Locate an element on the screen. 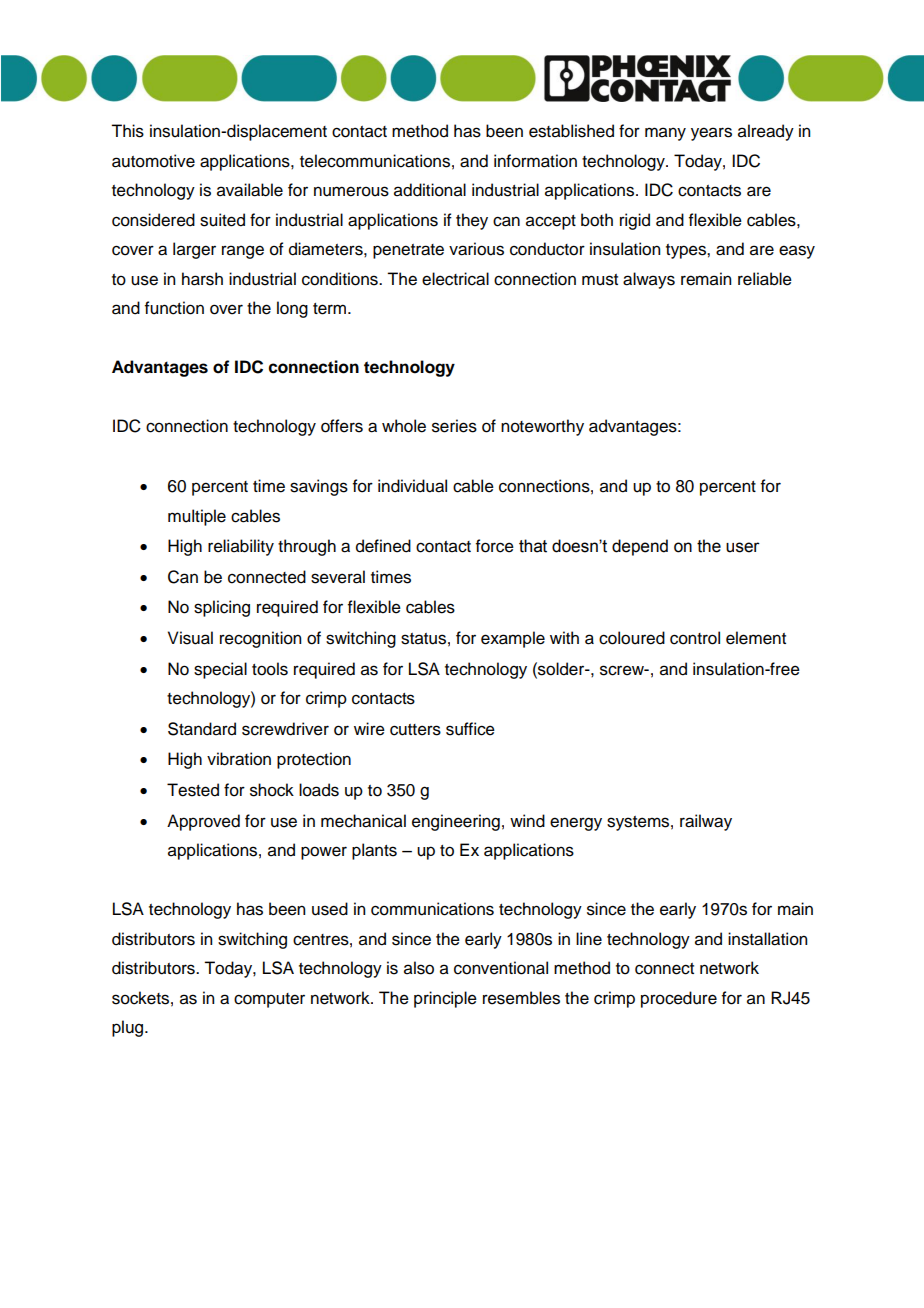 The height and width of the screenshot is (1308, 924). computer is located at coordinates (269, 1000).
